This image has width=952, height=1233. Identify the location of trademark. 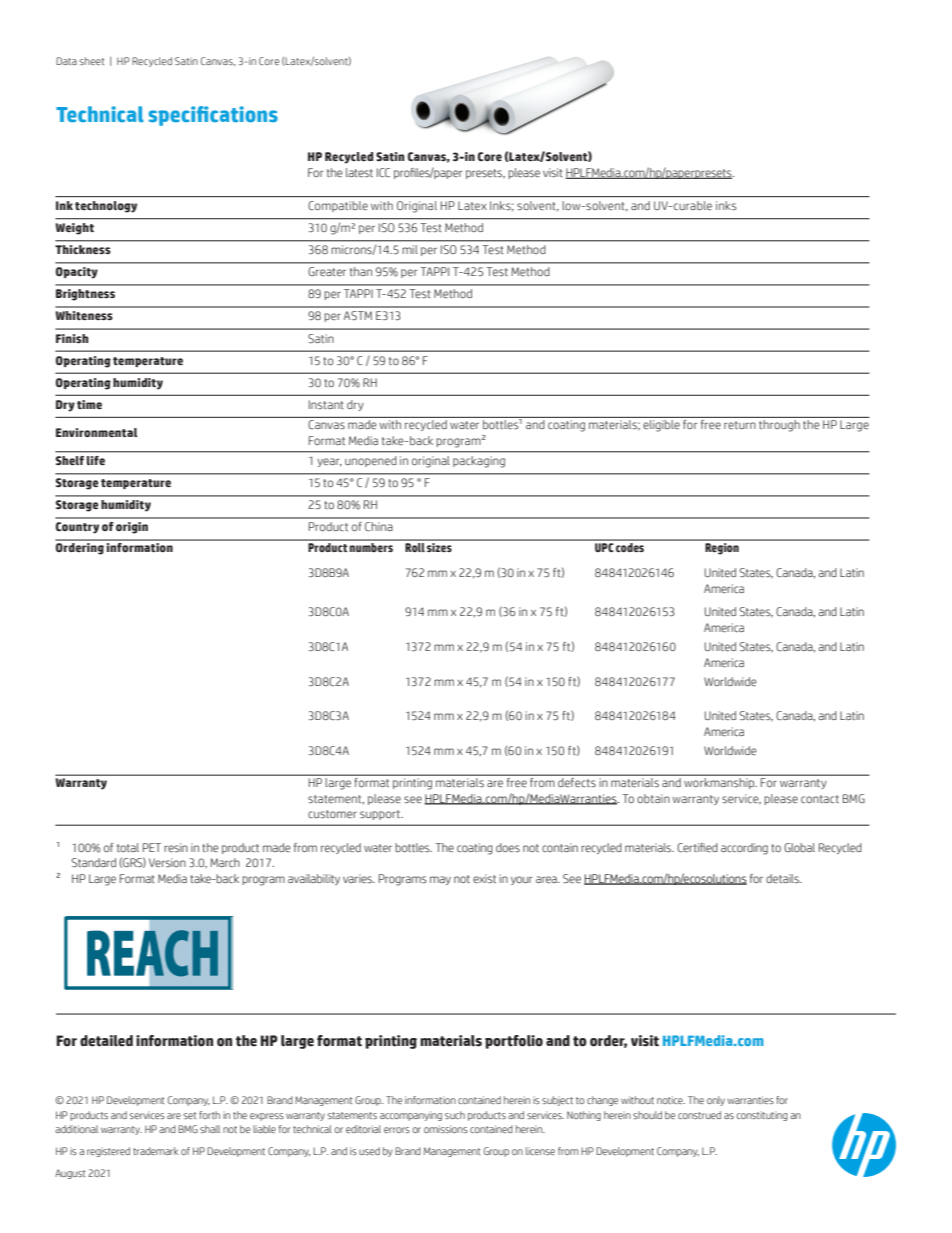
(156, 1151).
